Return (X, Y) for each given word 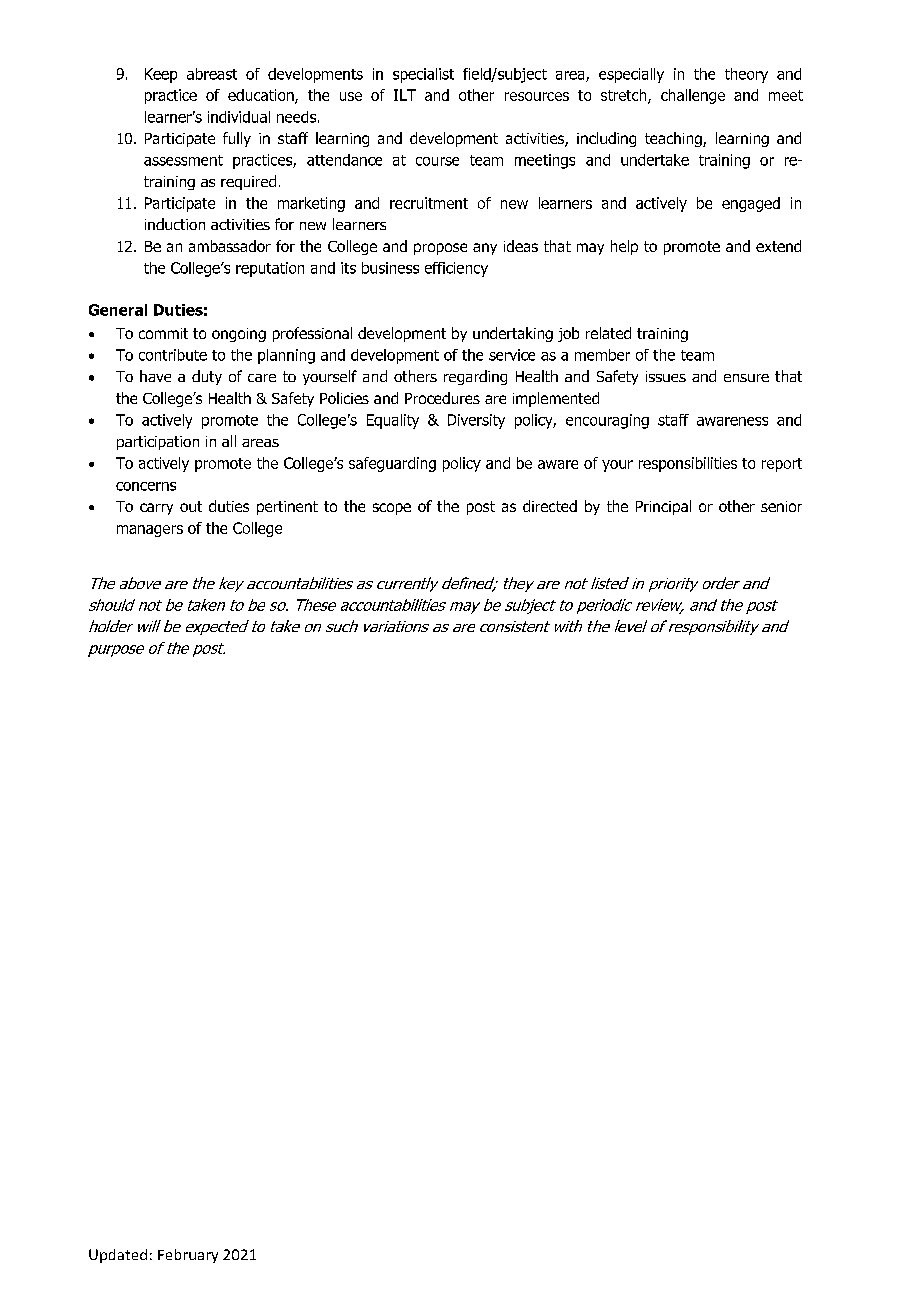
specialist (423, 75)
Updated (118, 1256)
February (188, 1256)
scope (392, 509)
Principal (663, 507)
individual (239, 117)
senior (781, 506)
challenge (693, 96)
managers (150, 531)
